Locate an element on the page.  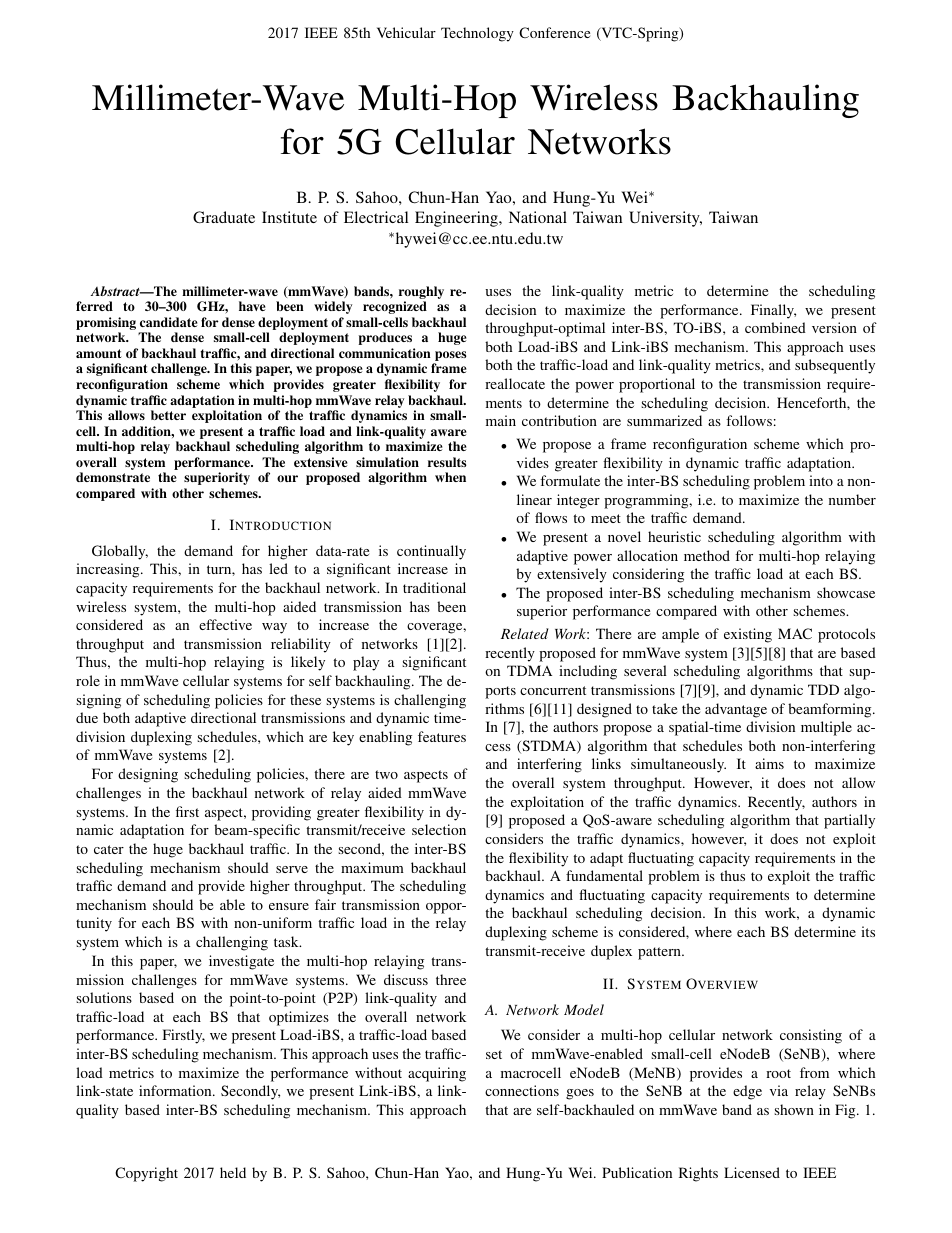
Conference is located at coordinates (554, 32).
